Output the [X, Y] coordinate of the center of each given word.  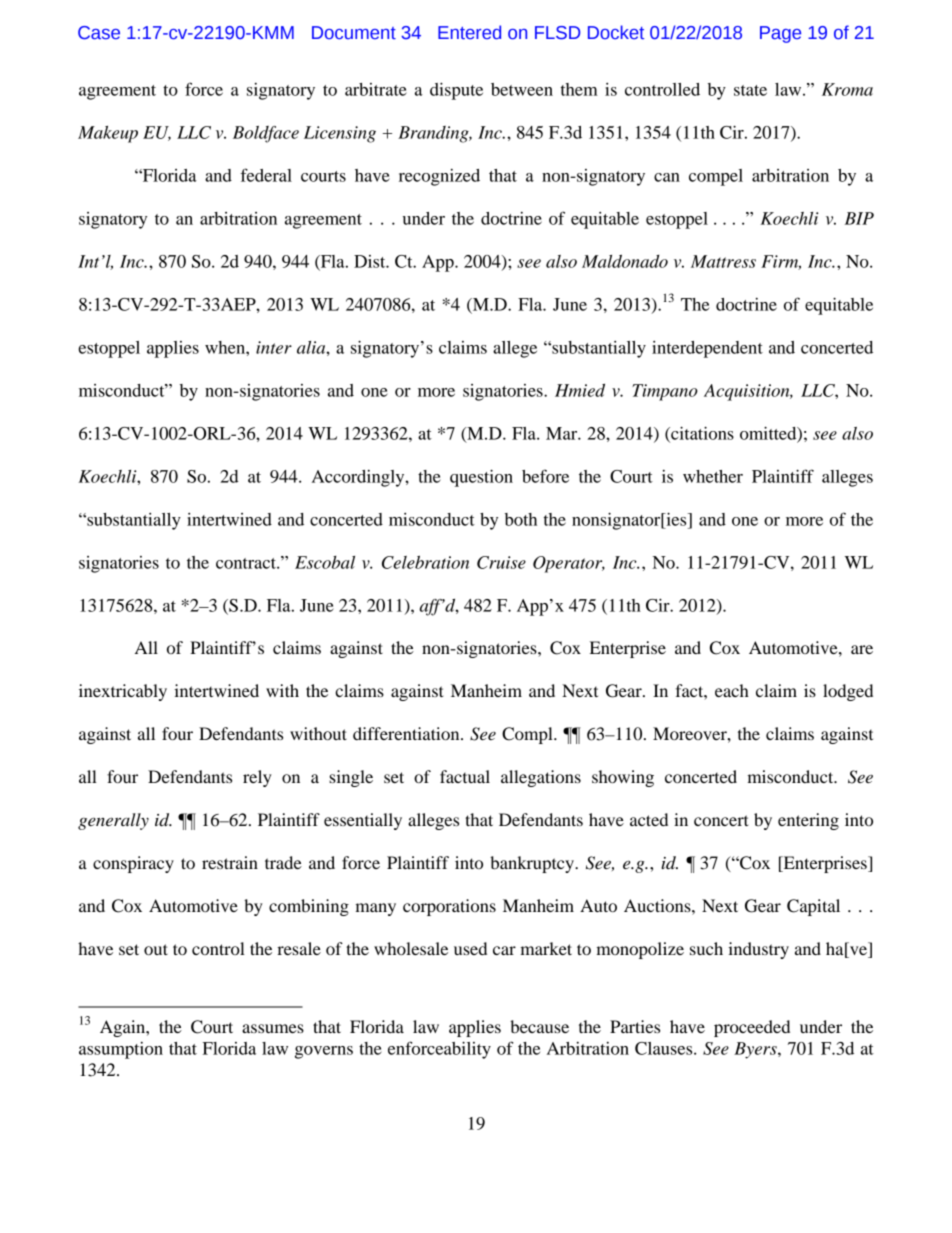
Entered [469, 32]
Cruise [501, 562]
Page [780, 34]
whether [713, 476]
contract [247, 563]
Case [99, 33]
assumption [121, 1050]
